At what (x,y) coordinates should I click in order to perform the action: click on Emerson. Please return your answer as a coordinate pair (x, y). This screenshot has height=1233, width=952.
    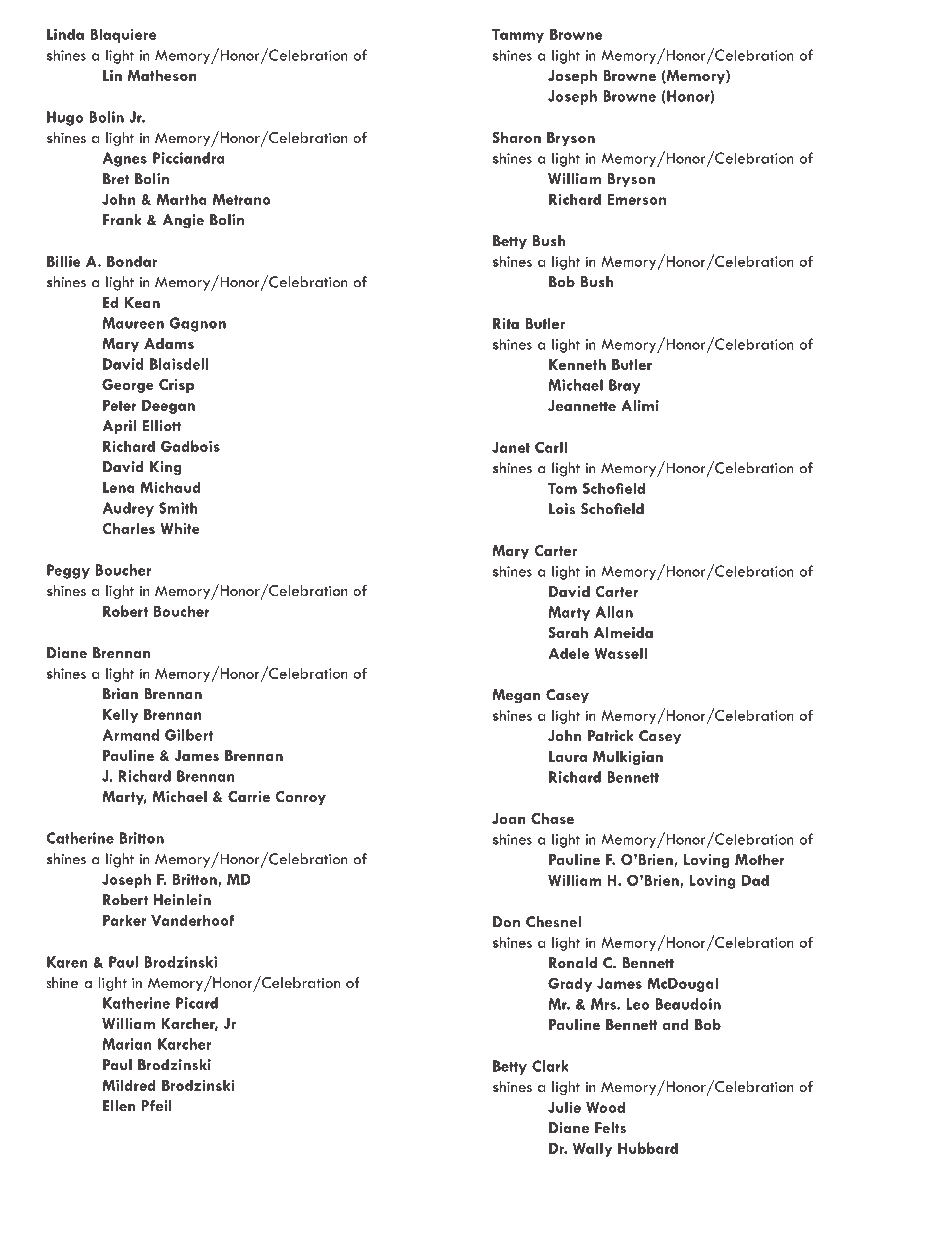
    Looking at the image, I should click on (636, 199).
